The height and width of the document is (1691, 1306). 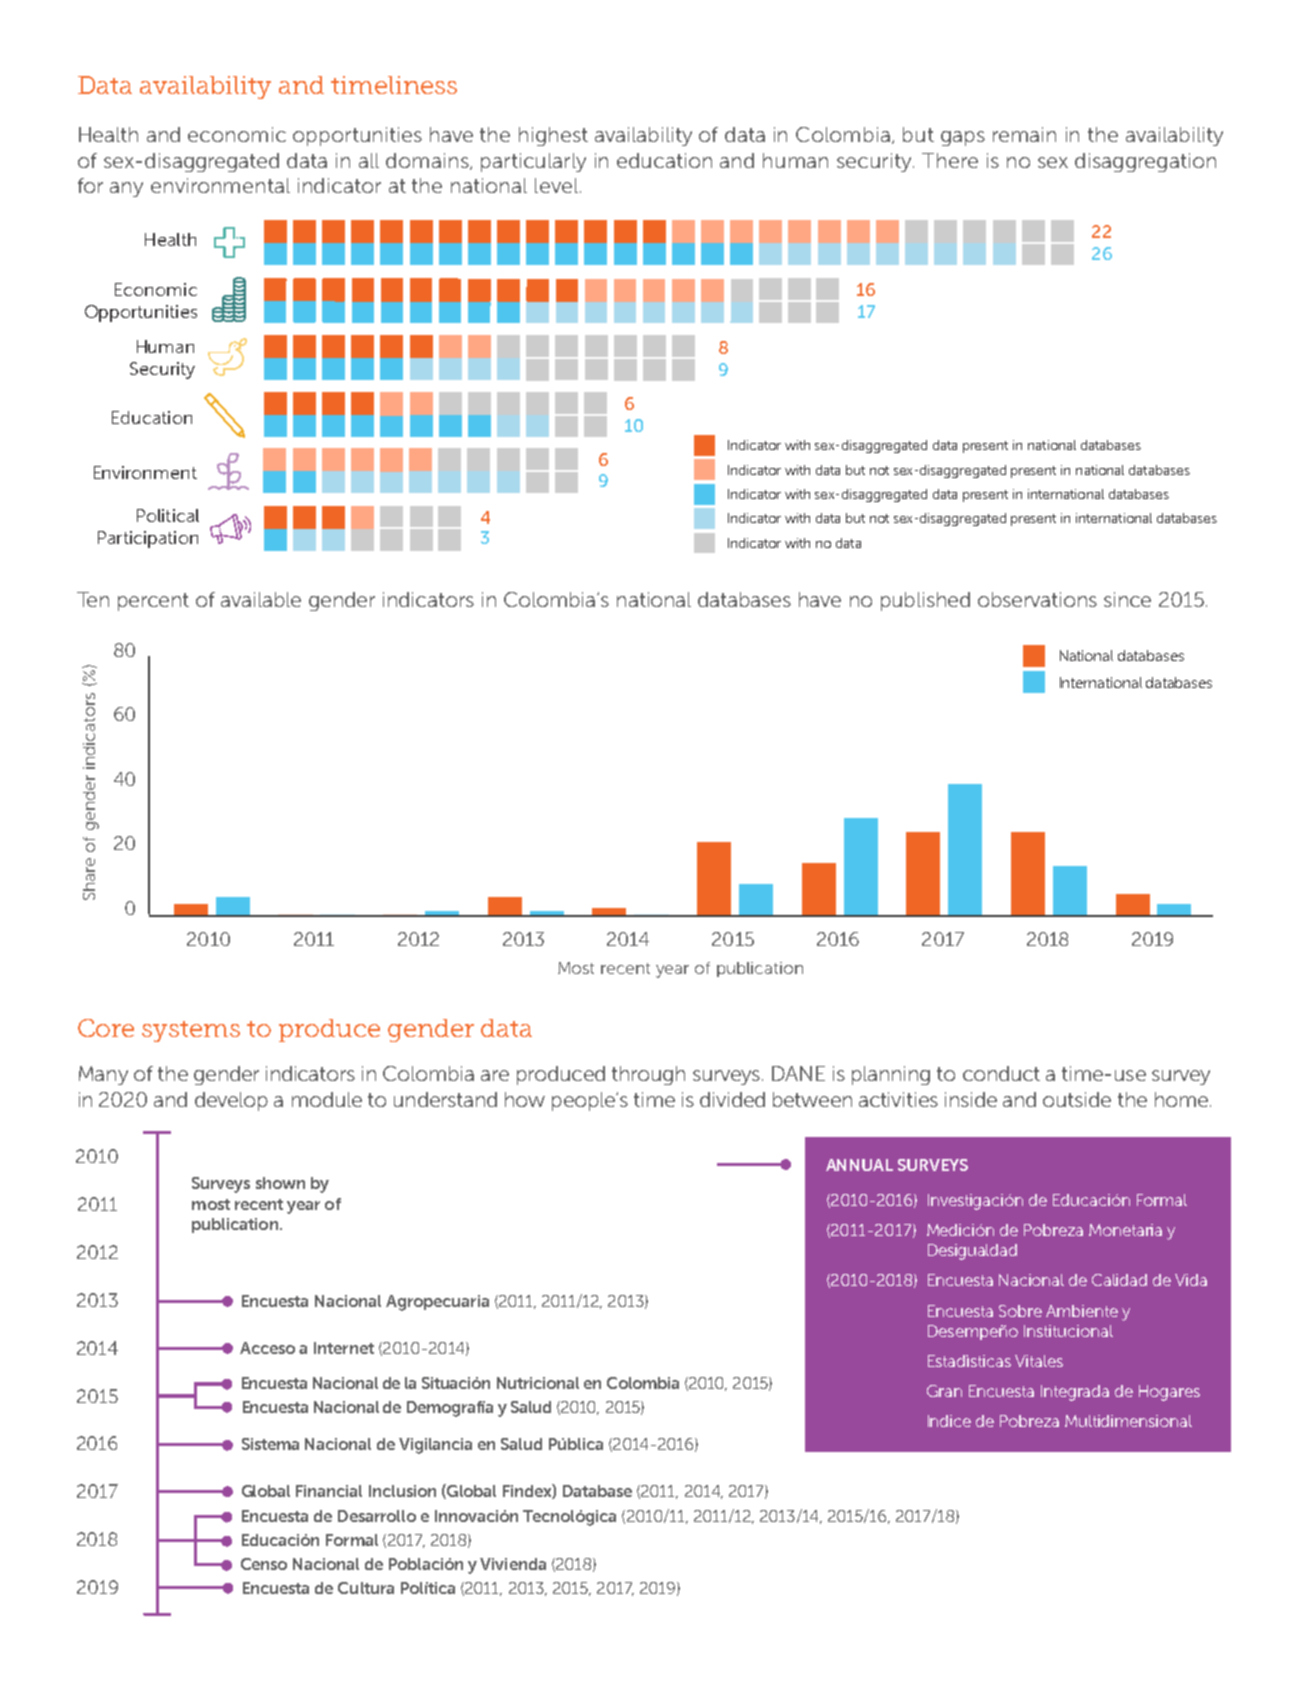 I want to click on level, so click(x=556, y=185).
